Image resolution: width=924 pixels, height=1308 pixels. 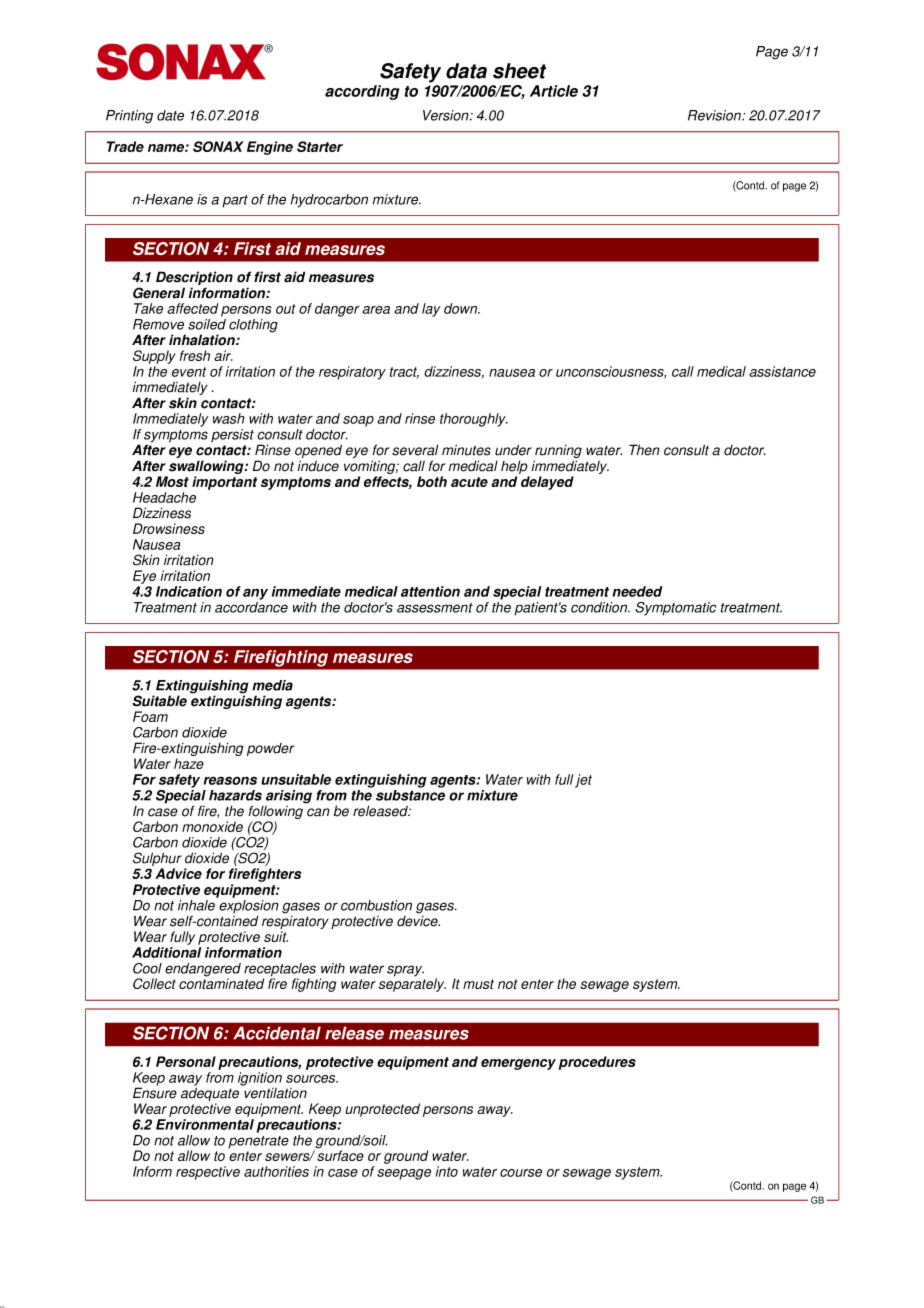 I want to click on Indication, so click(x=189, y=591).
